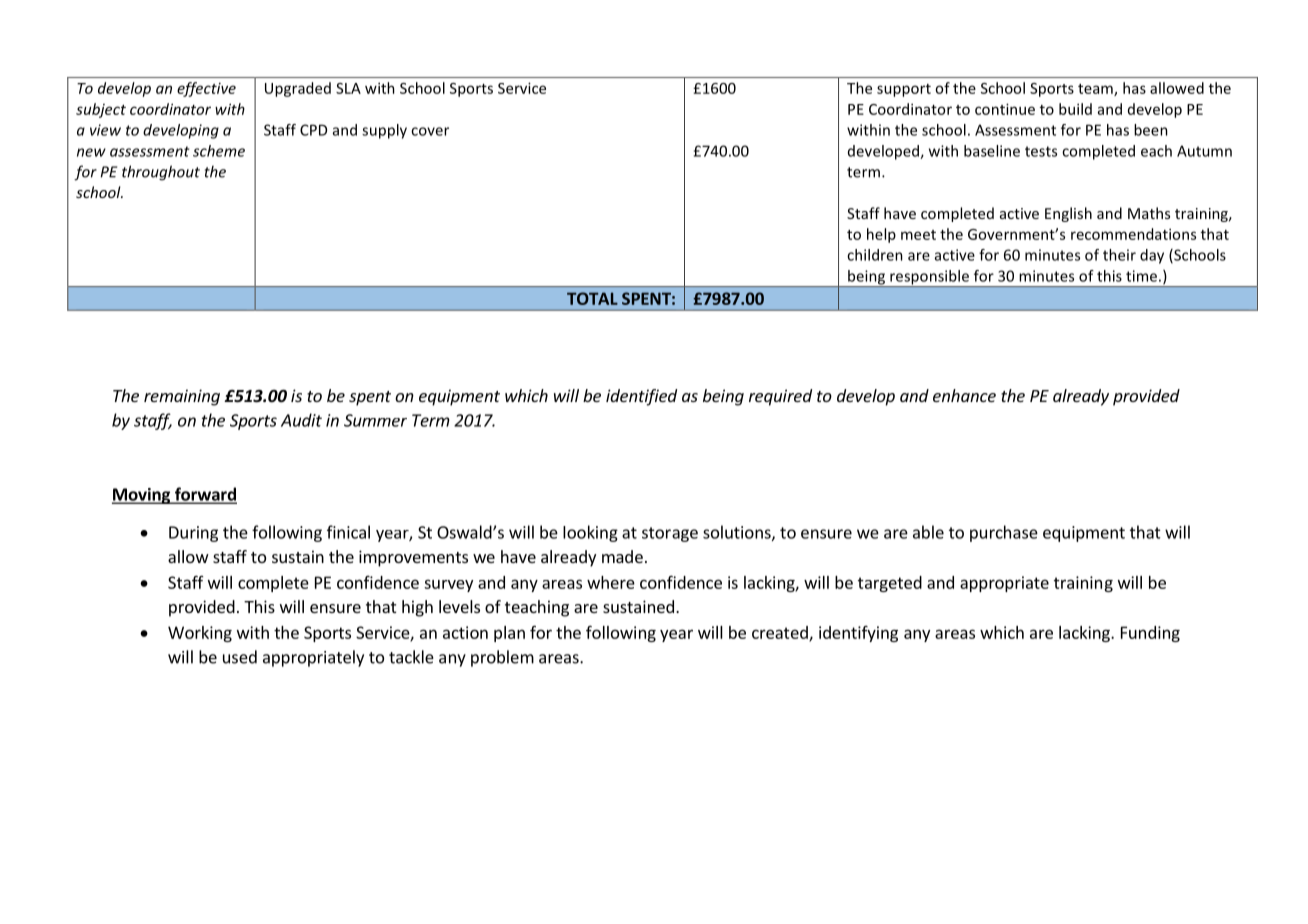 The width and height of the document is (1308, 924). I want to click on build, so click(1075, 109).
